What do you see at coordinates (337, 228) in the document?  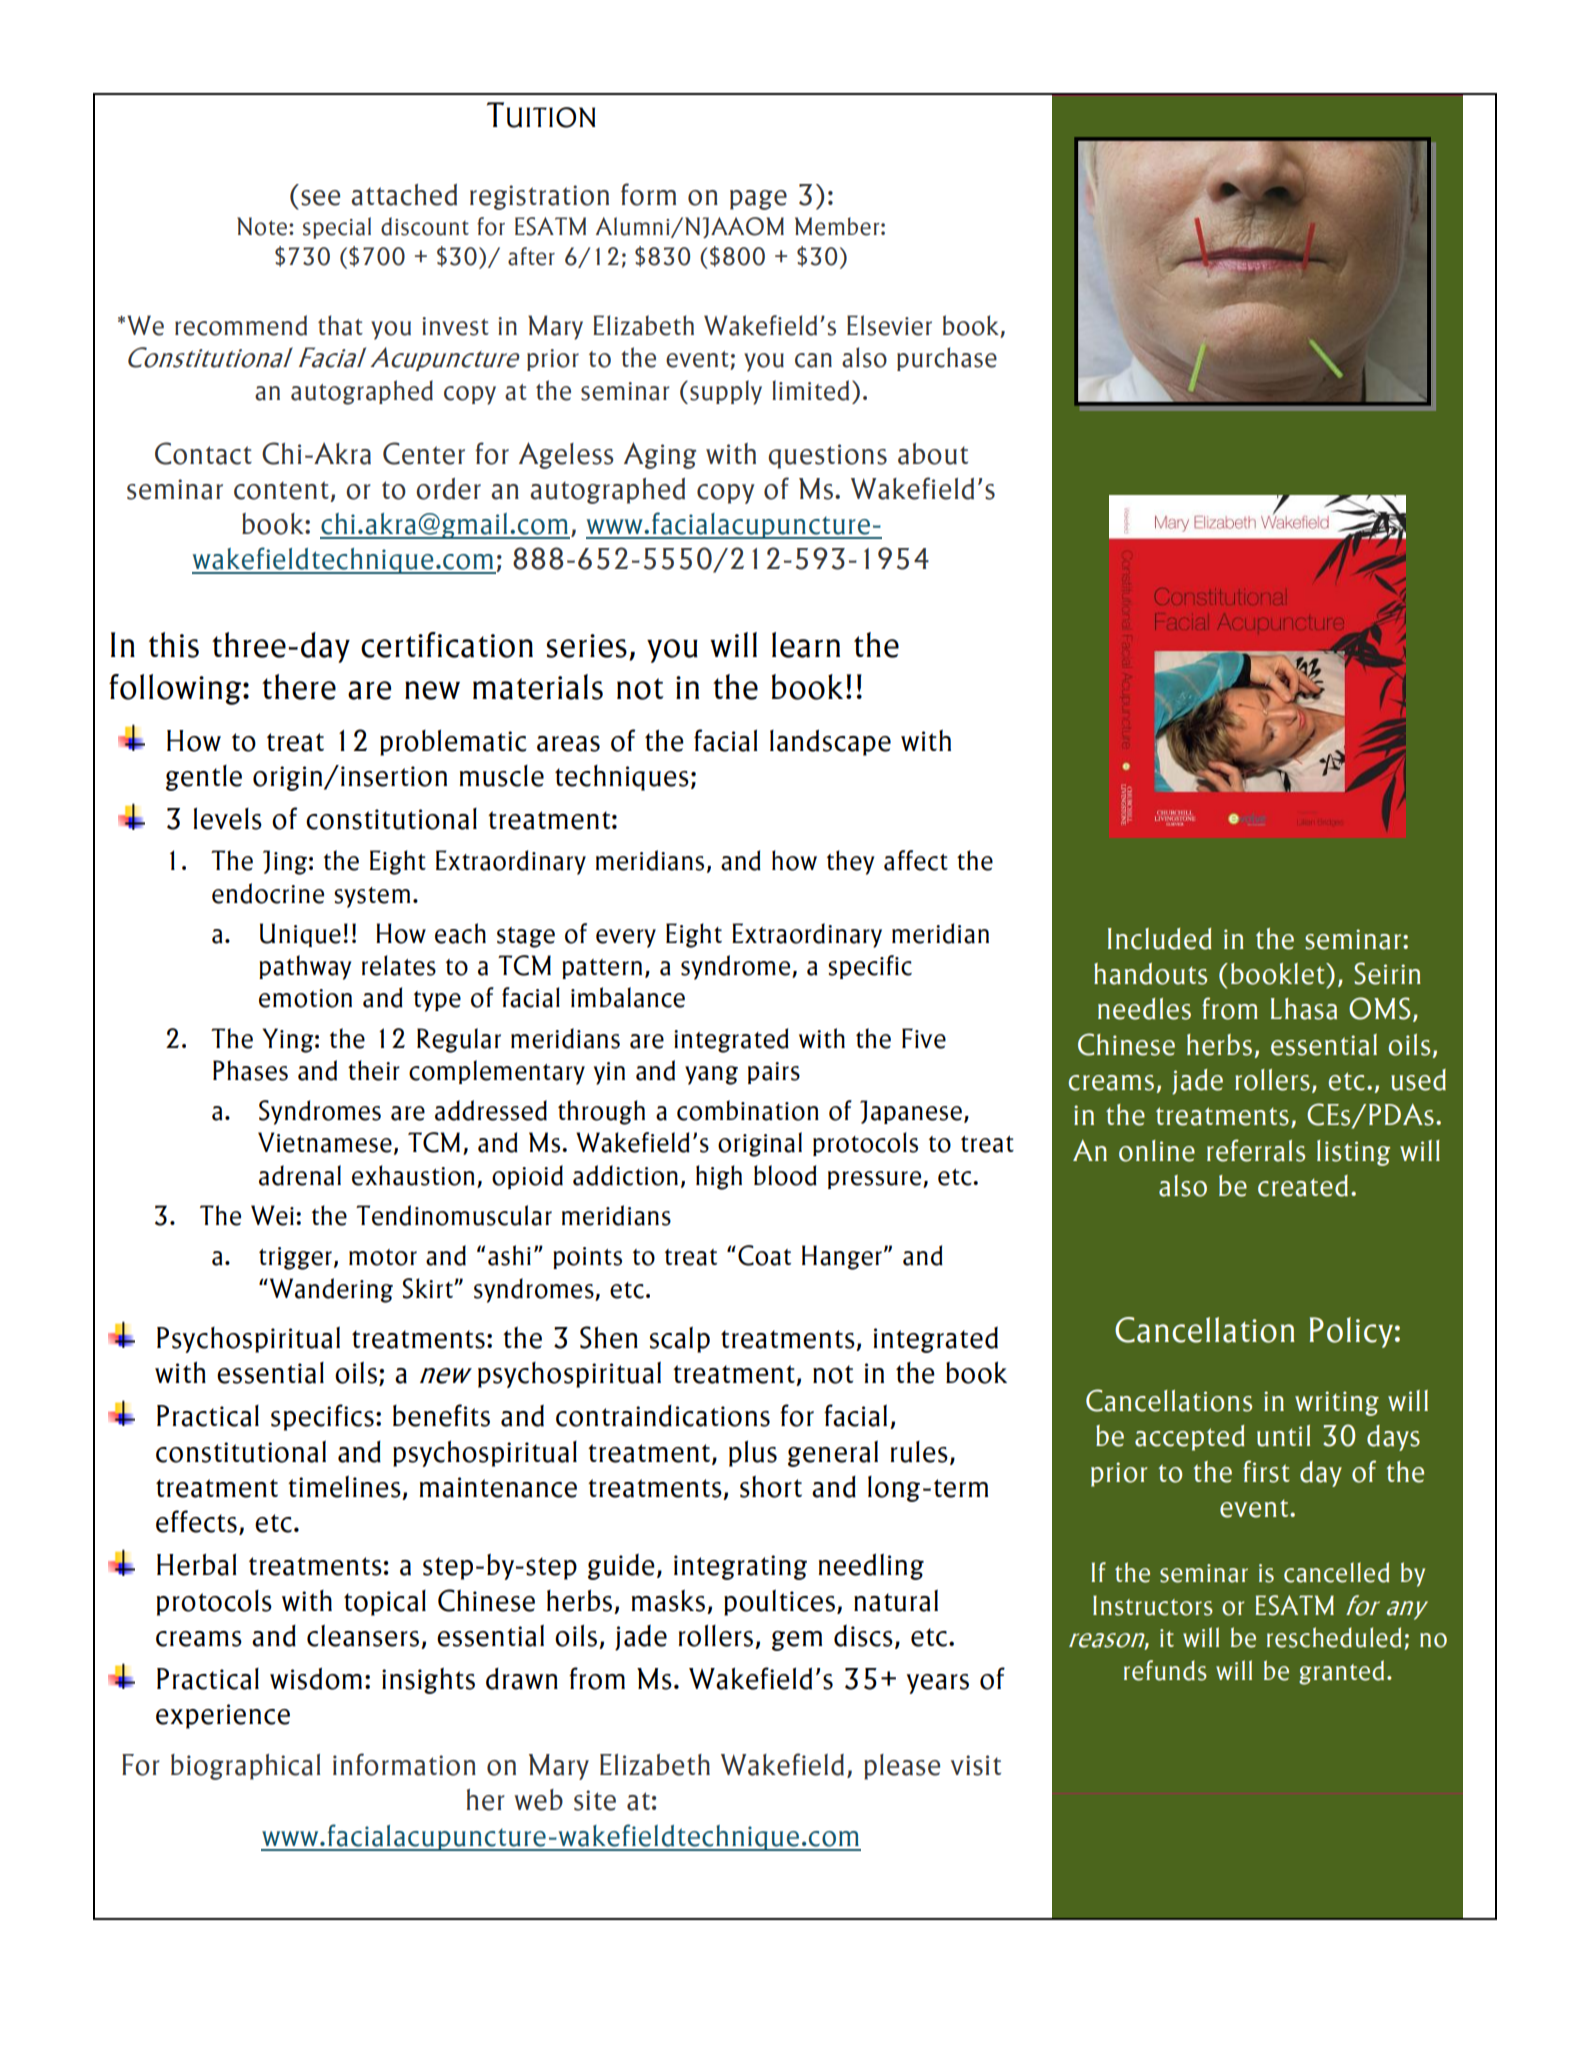 I see `special` at bounding box center [337, 228].
